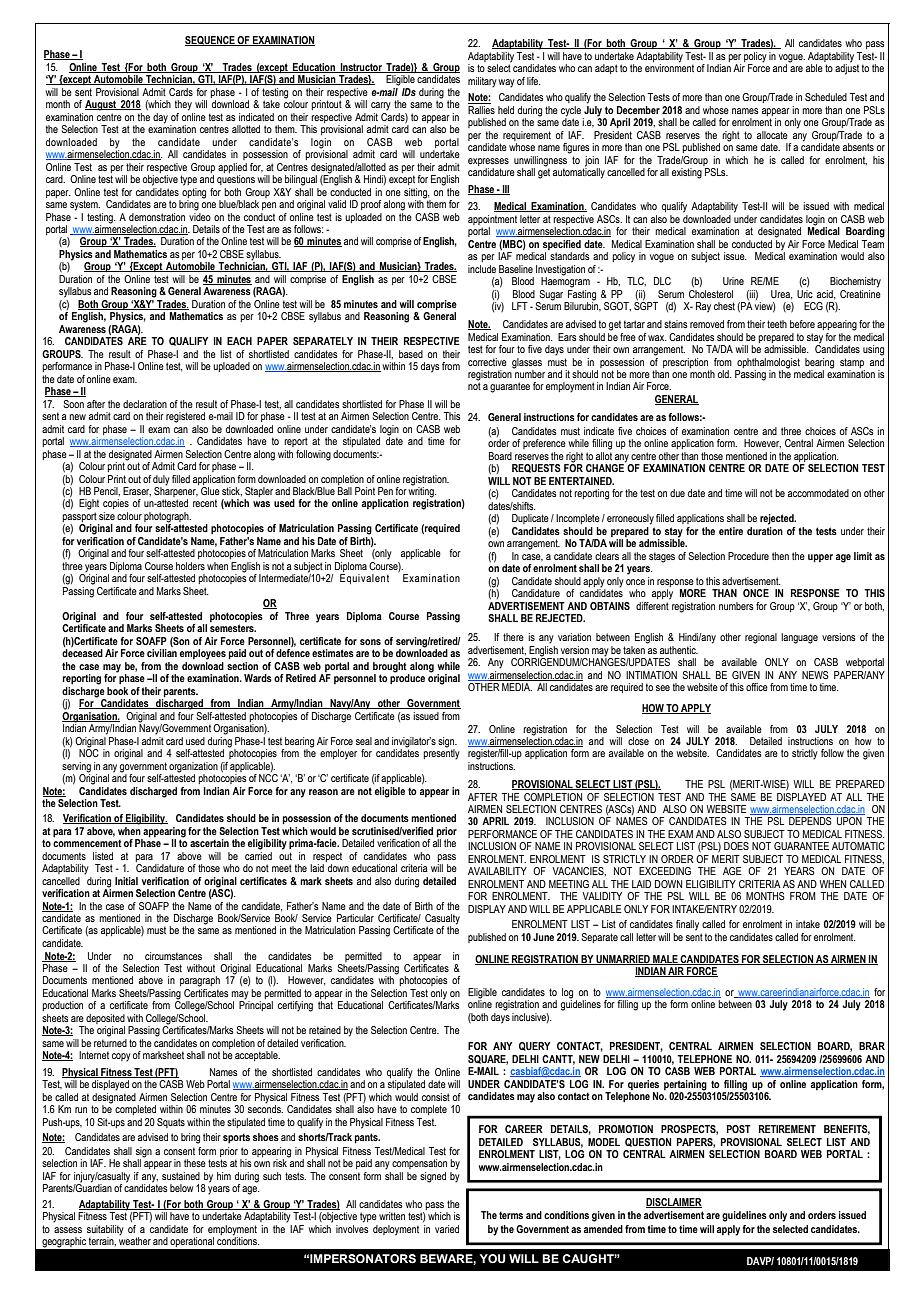 The width and height of the image is (924, 1303). Describe the element at coordinates (183, 105) in the image. I see `they` at that location.
